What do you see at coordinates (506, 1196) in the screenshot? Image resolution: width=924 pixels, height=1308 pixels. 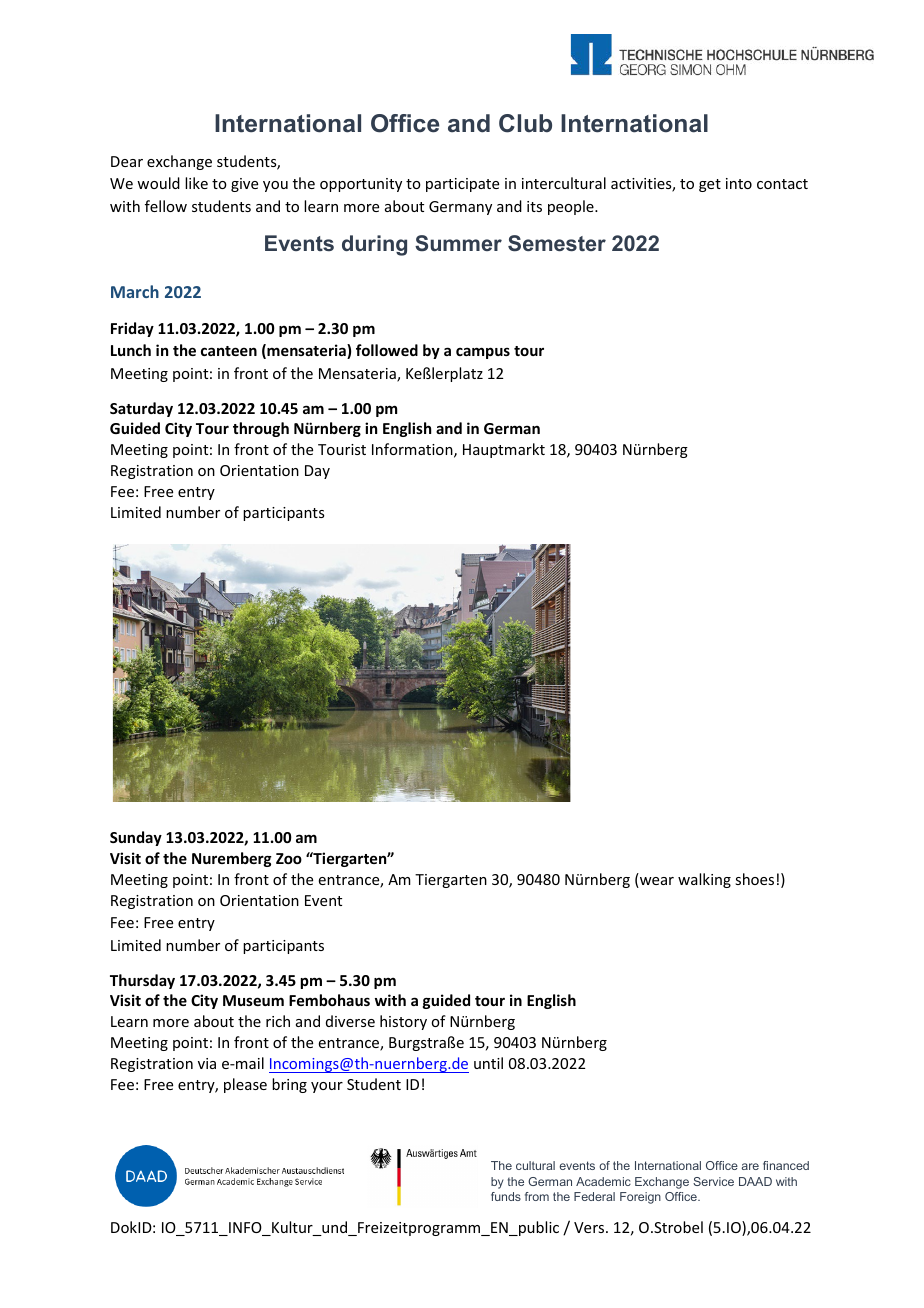 I see `funds` at bounding box center [506, 1196].
